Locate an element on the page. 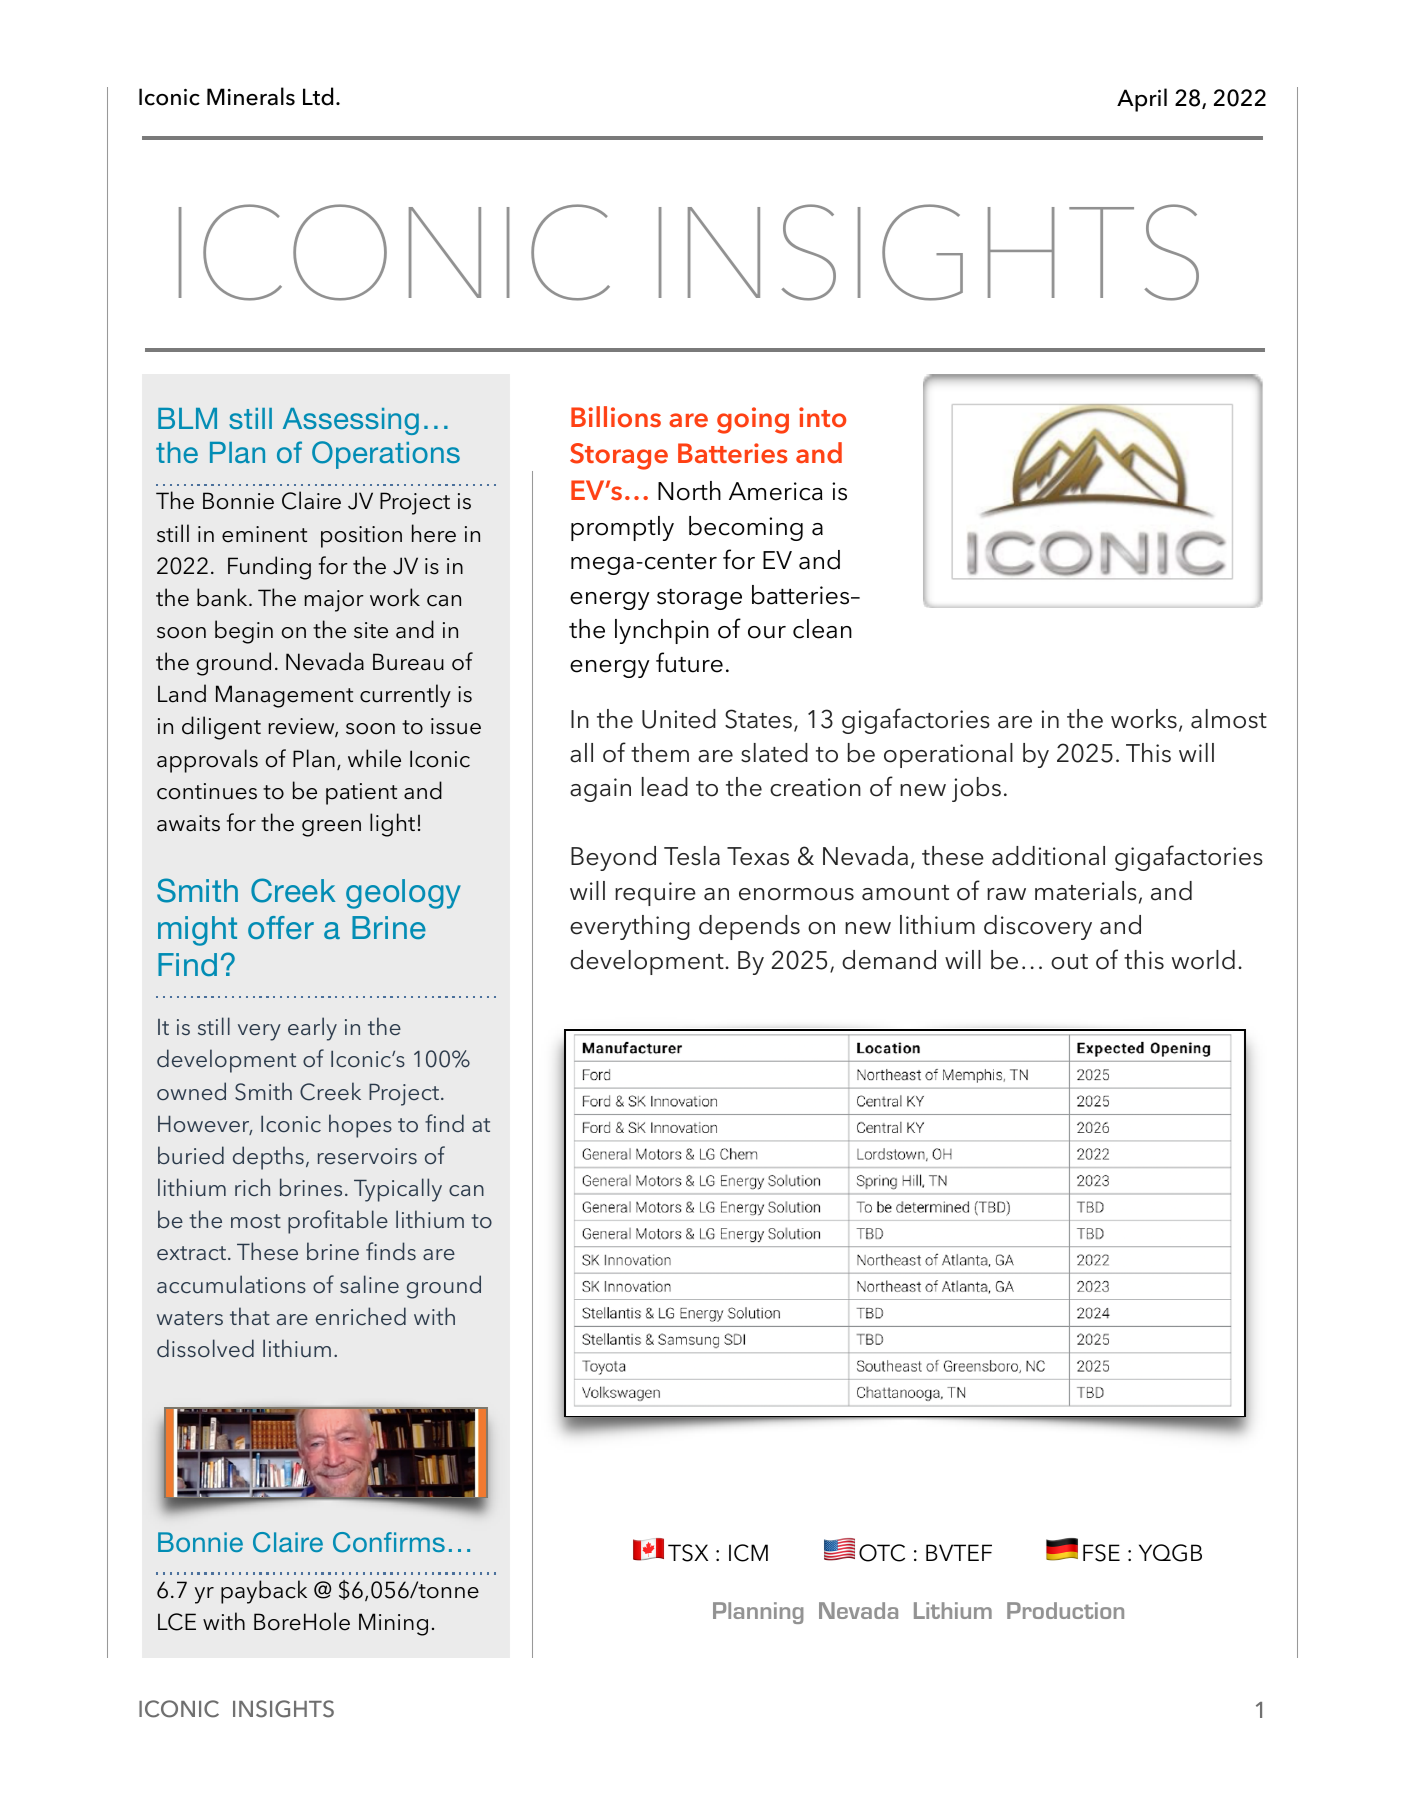 The image size is (1405, 1819). green is located at coordinates (331, 828).
